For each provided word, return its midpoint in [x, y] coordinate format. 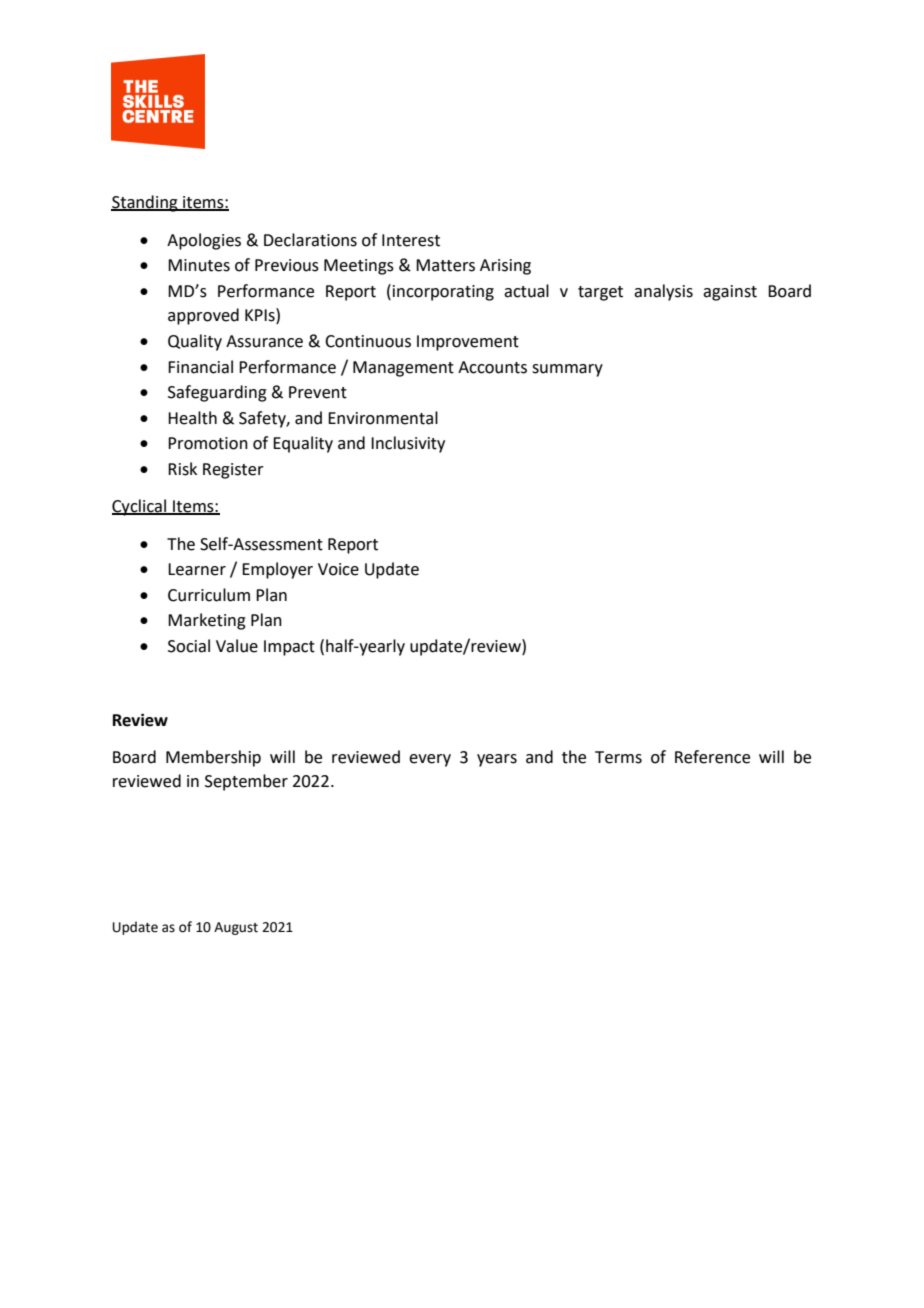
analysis [663, 292]
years [497, 760]
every [430, 760]
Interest [411, 240]
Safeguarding [217, 393]
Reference [712, 757]
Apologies [204, 241]
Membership [213, 758]
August [236, 928]
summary [567, 370]
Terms [618, 757]
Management [403, 369]
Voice [338, 569]
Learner [197, 569]
